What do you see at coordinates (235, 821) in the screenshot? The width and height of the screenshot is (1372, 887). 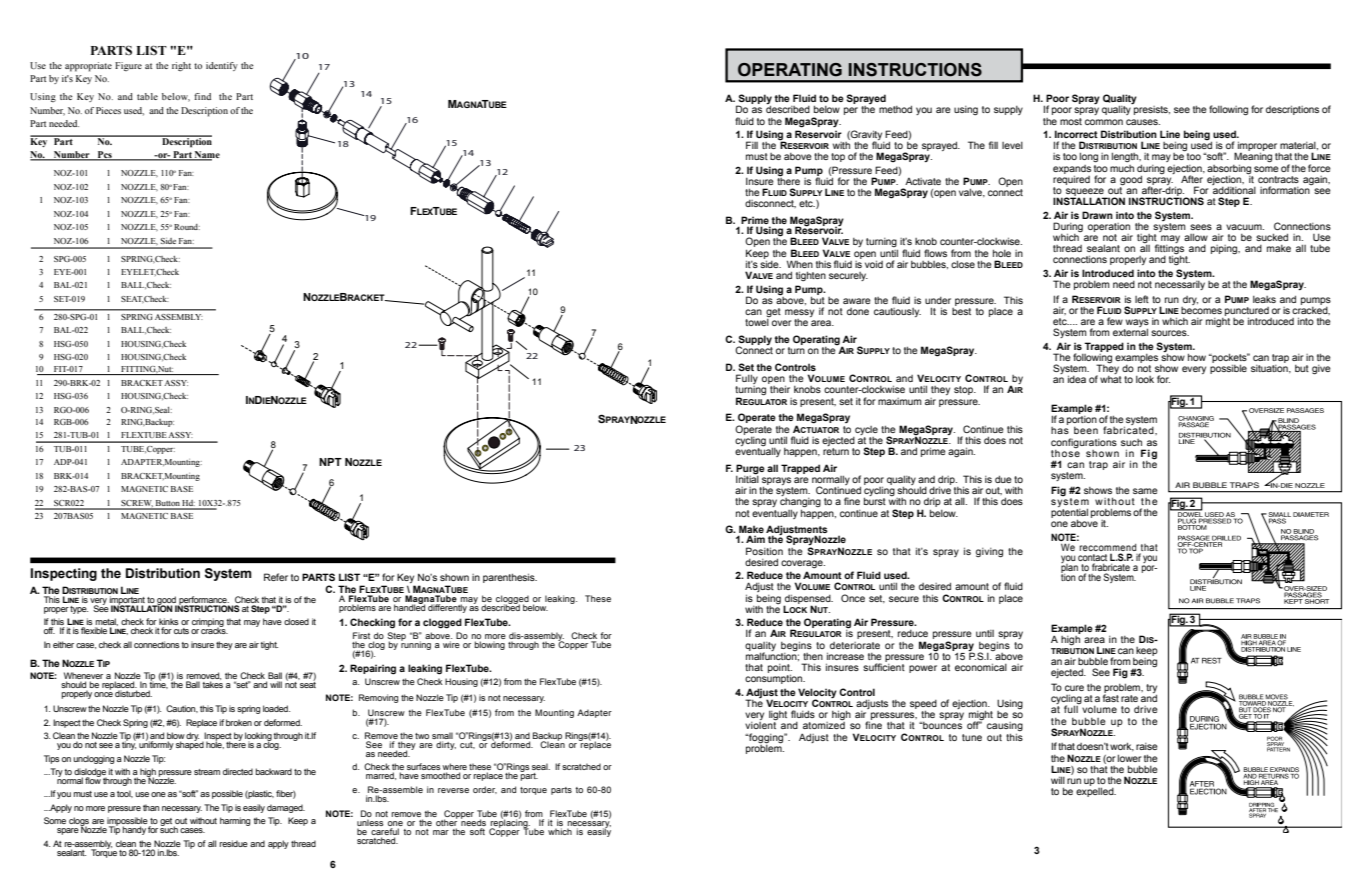 I see `harming` at bounding box center [235, 821].
